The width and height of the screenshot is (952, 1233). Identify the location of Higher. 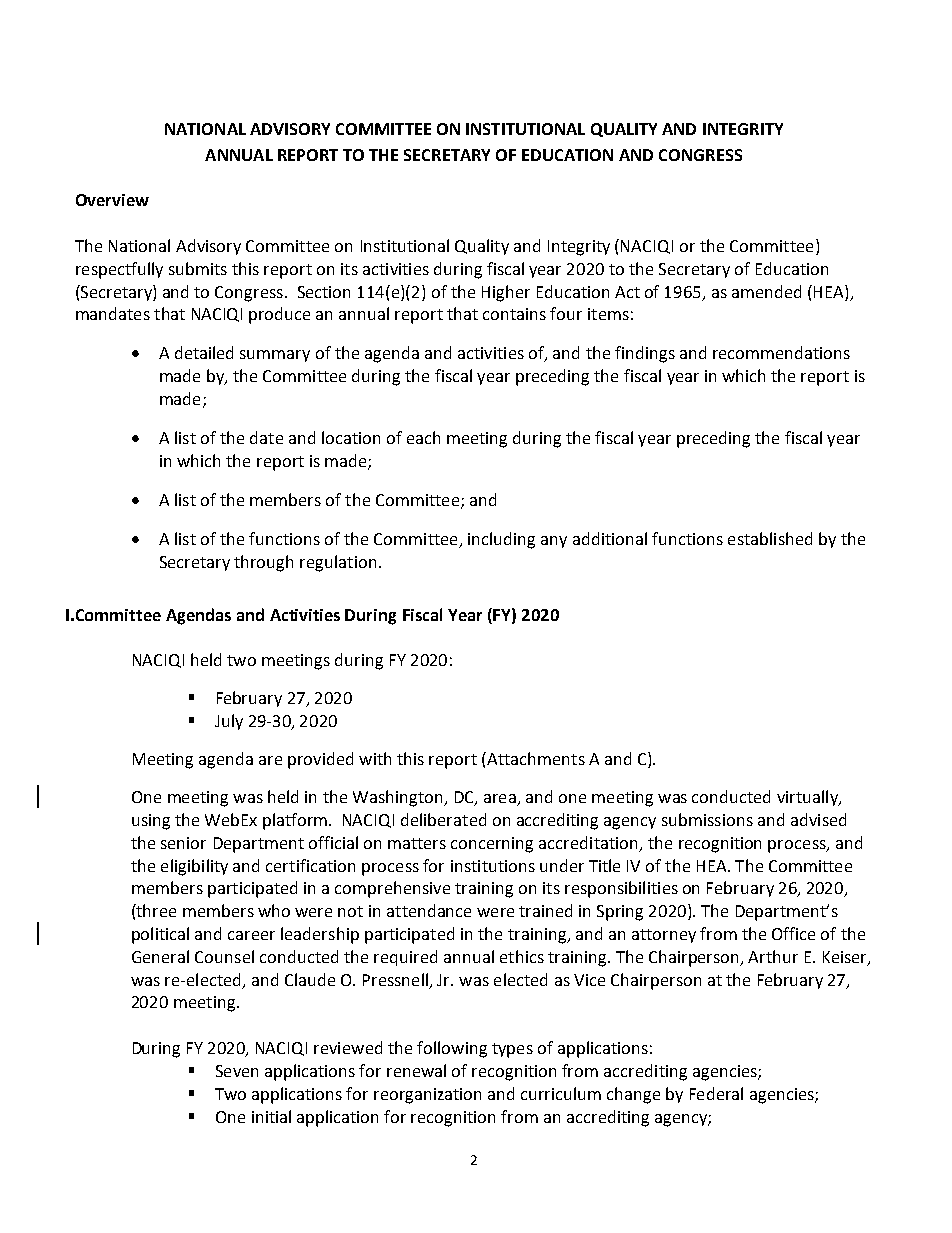
(506, 293).
